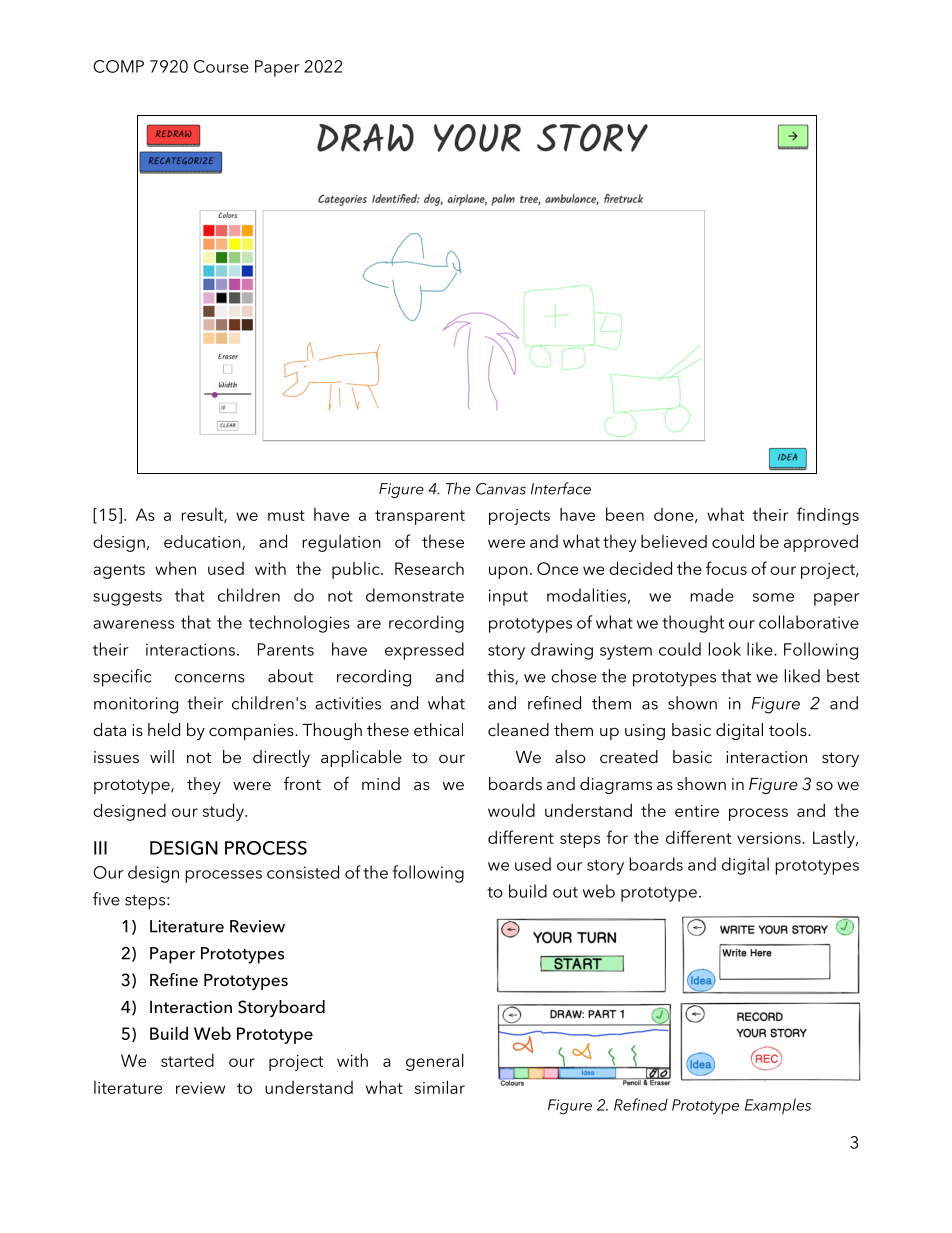  I want to click on this, so click(501, 677).
